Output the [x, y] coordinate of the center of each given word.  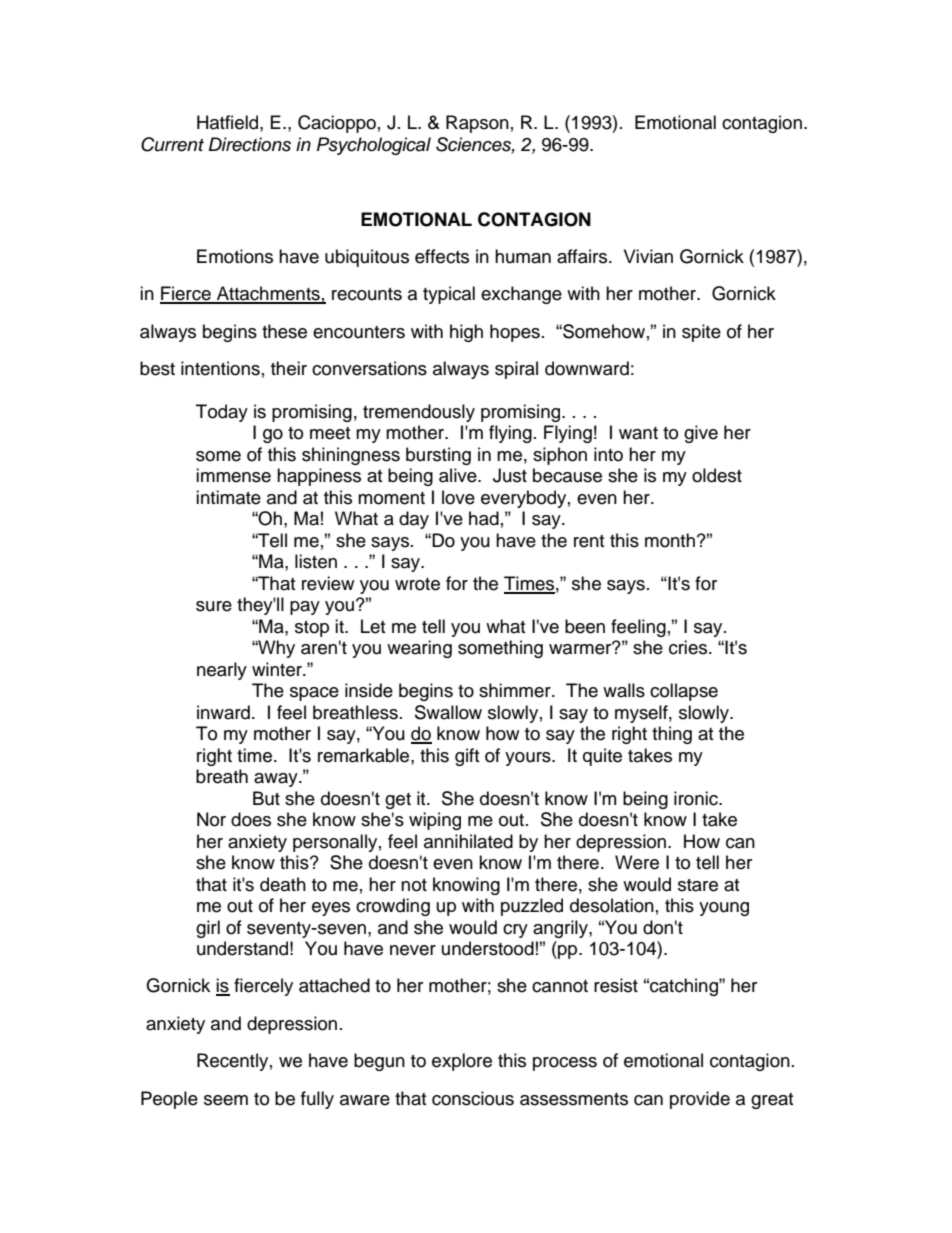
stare [698, 885]
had [484, 518]
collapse [684, 692]
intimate [228, 497]
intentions [220, 368]
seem [226, 1100]
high [466, 333]
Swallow [448, 712]
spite [701, 333]
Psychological [374, 146]
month [670, 540]
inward [223, 712]
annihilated [468, 841]
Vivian [648, 256]
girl [208, 929]
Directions [250, 144]
